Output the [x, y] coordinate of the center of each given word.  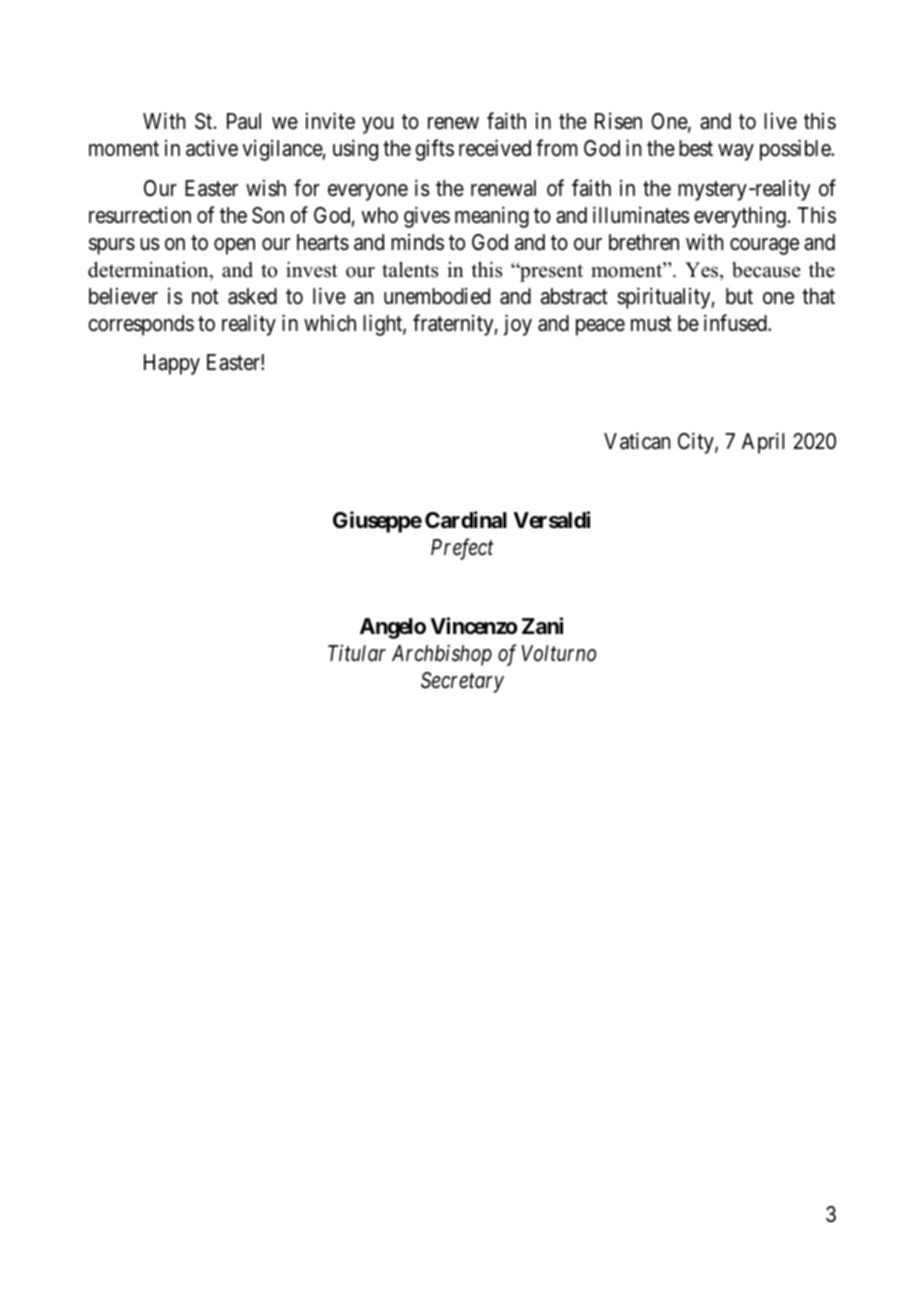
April [763, 443]
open [234, 246]
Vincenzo [473, 626]
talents [410, 270]
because [766, 270]
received [495, 148]
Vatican [637, 441]
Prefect [462, 549]
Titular [357, 652]
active [212, 148]
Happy [172, 364]
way [736, 152]
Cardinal [466, 520]
